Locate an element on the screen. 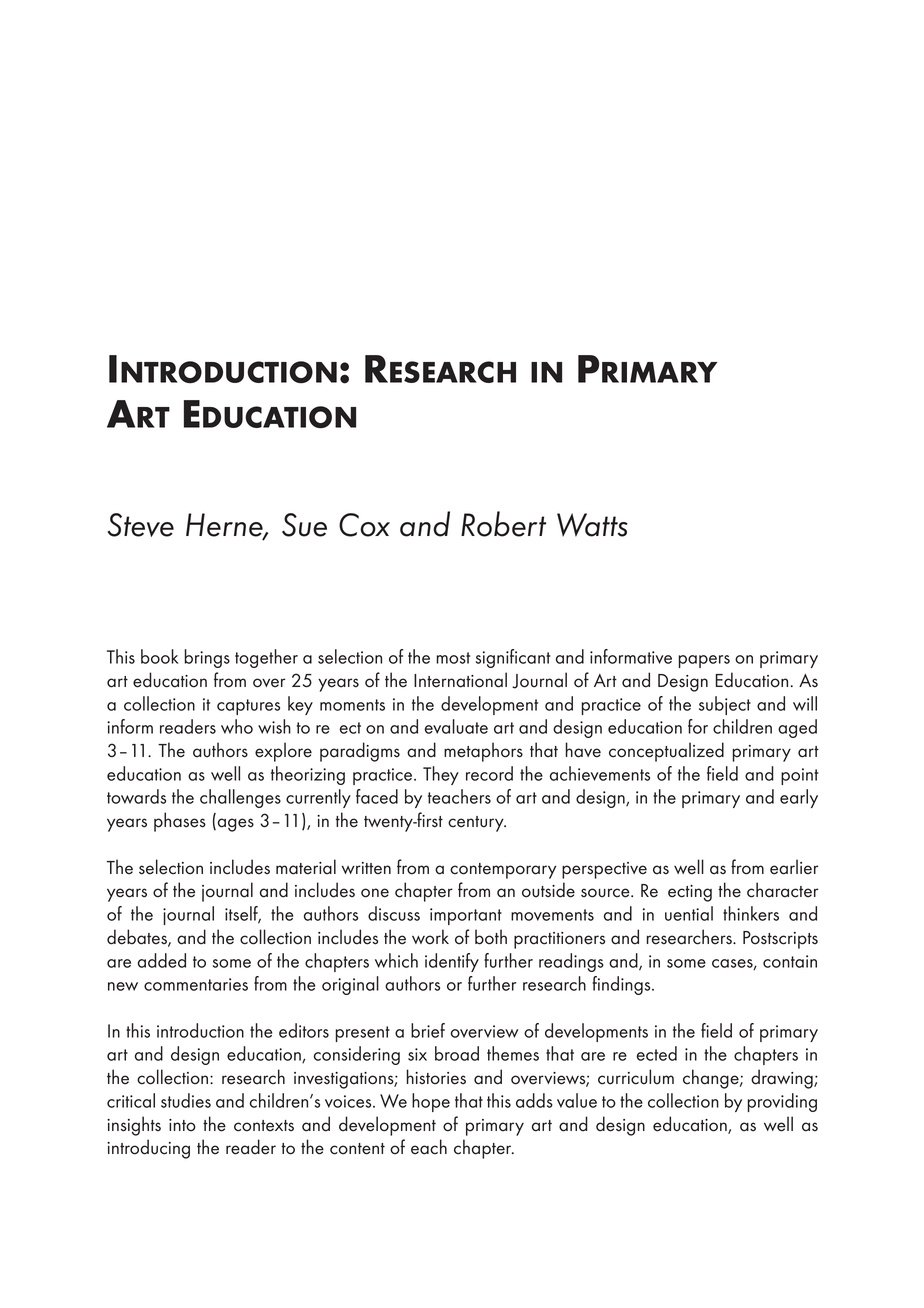 The width and height of the screenshot is (924, 1308). subject is located at coordinates (725, 705).
